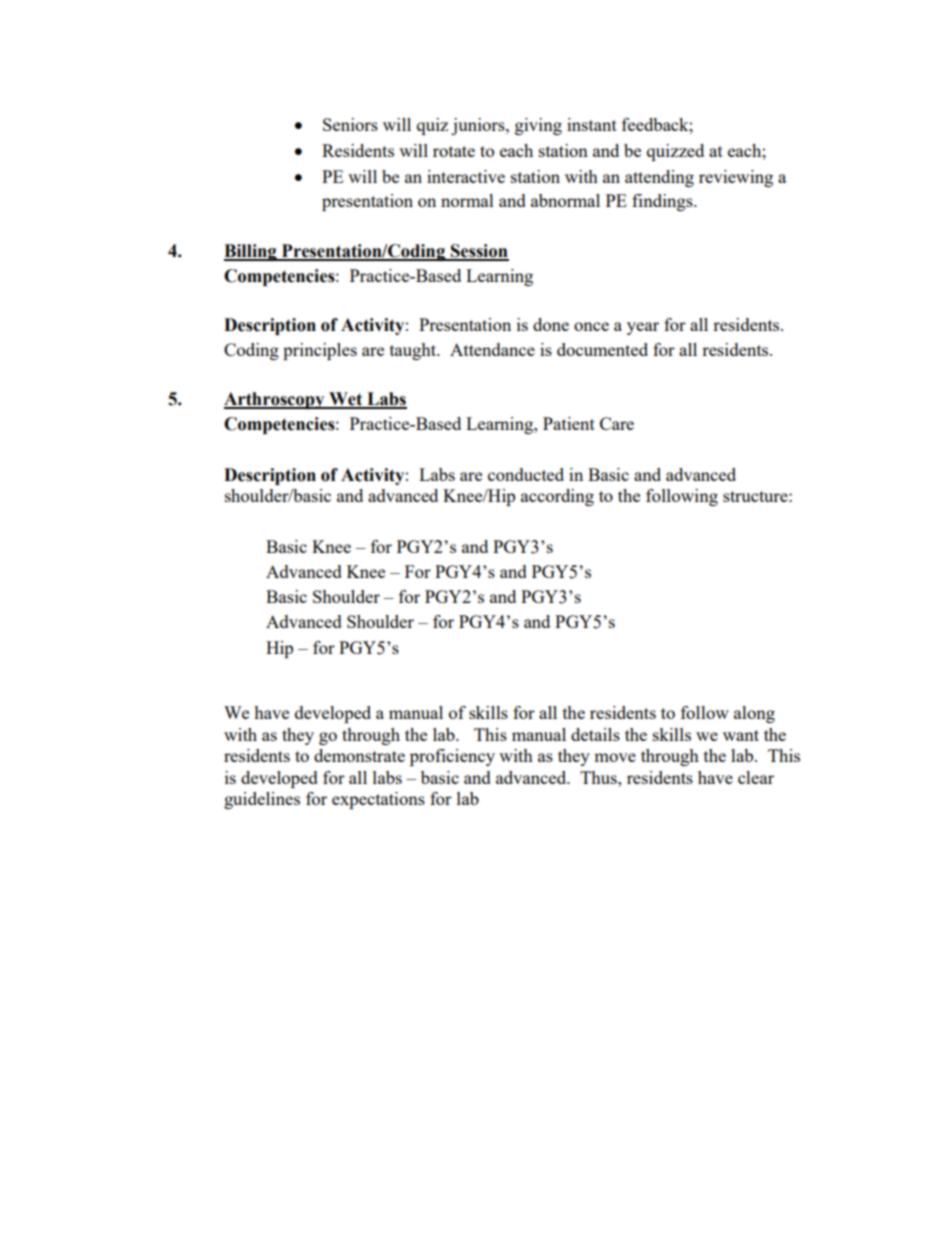 The image size is (952, 1233). What do you see at coordinates (643, 328) in the document?
I see `year` at bounding box center [643, 328].
